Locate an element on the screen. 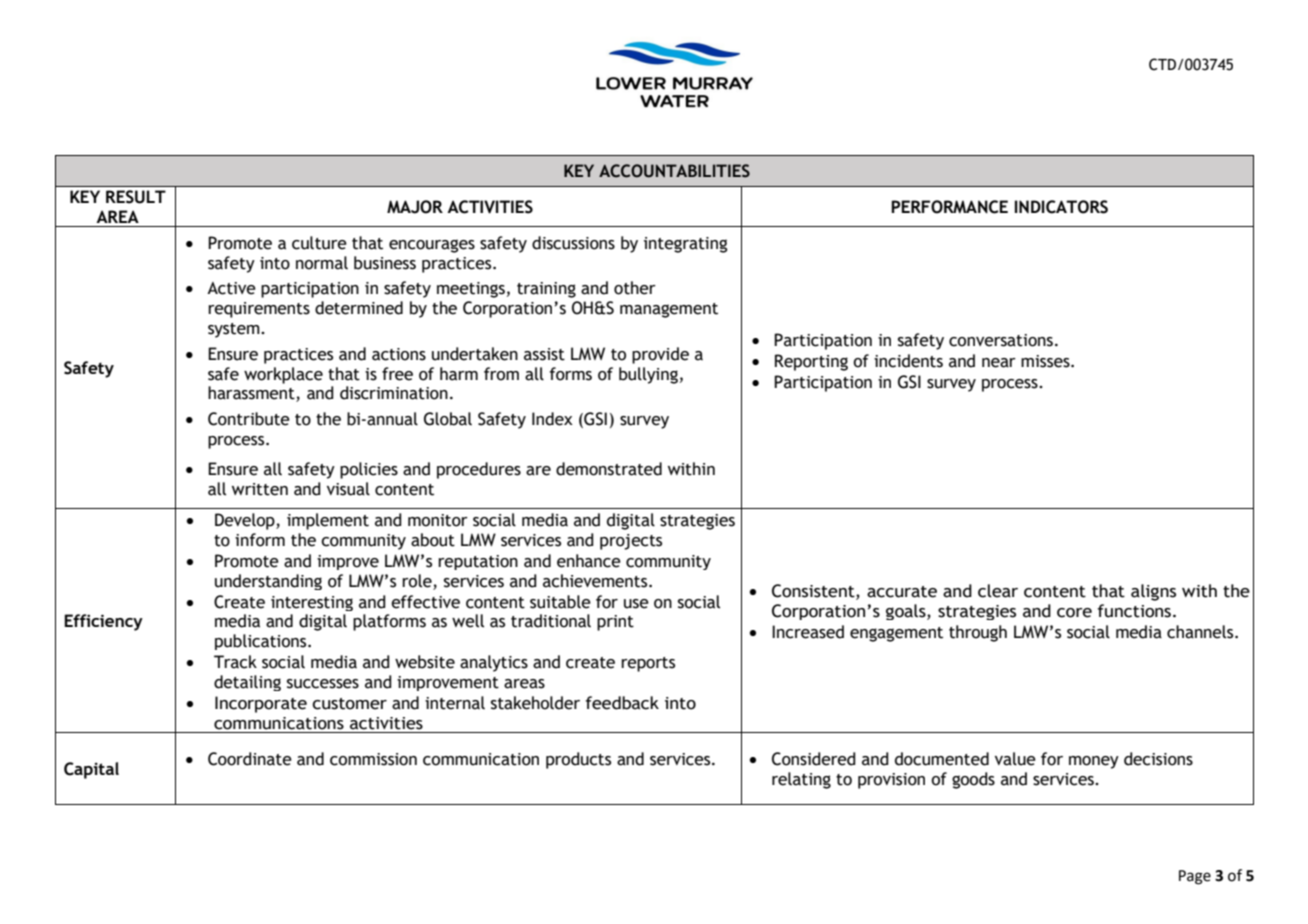 Image resolution: width=1308 pixels, height=924 pixels. RESULT is located at coordinates (136, 197).
